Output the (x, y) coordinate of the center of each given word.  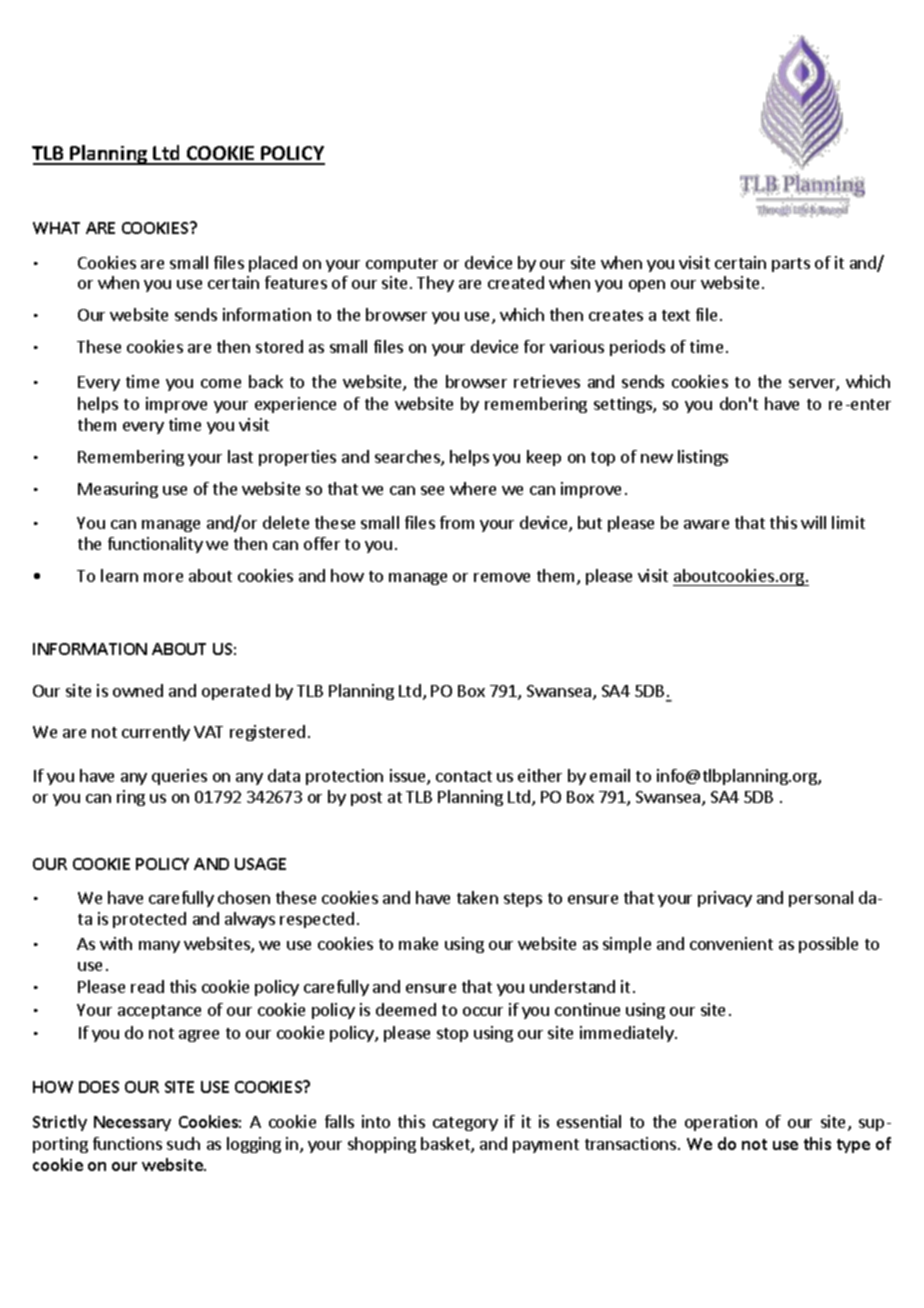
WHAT (56, 228)
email (610, 775)
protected (149, 920)
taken (477, 897)
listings (703, 458)
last (240, 456)
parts (791, 265)
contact (464, 776)
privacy (725, 899)
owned (138, 690)
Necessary (132, 1123)
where (473, 488)
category (465, 1124)
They (435, 284)
